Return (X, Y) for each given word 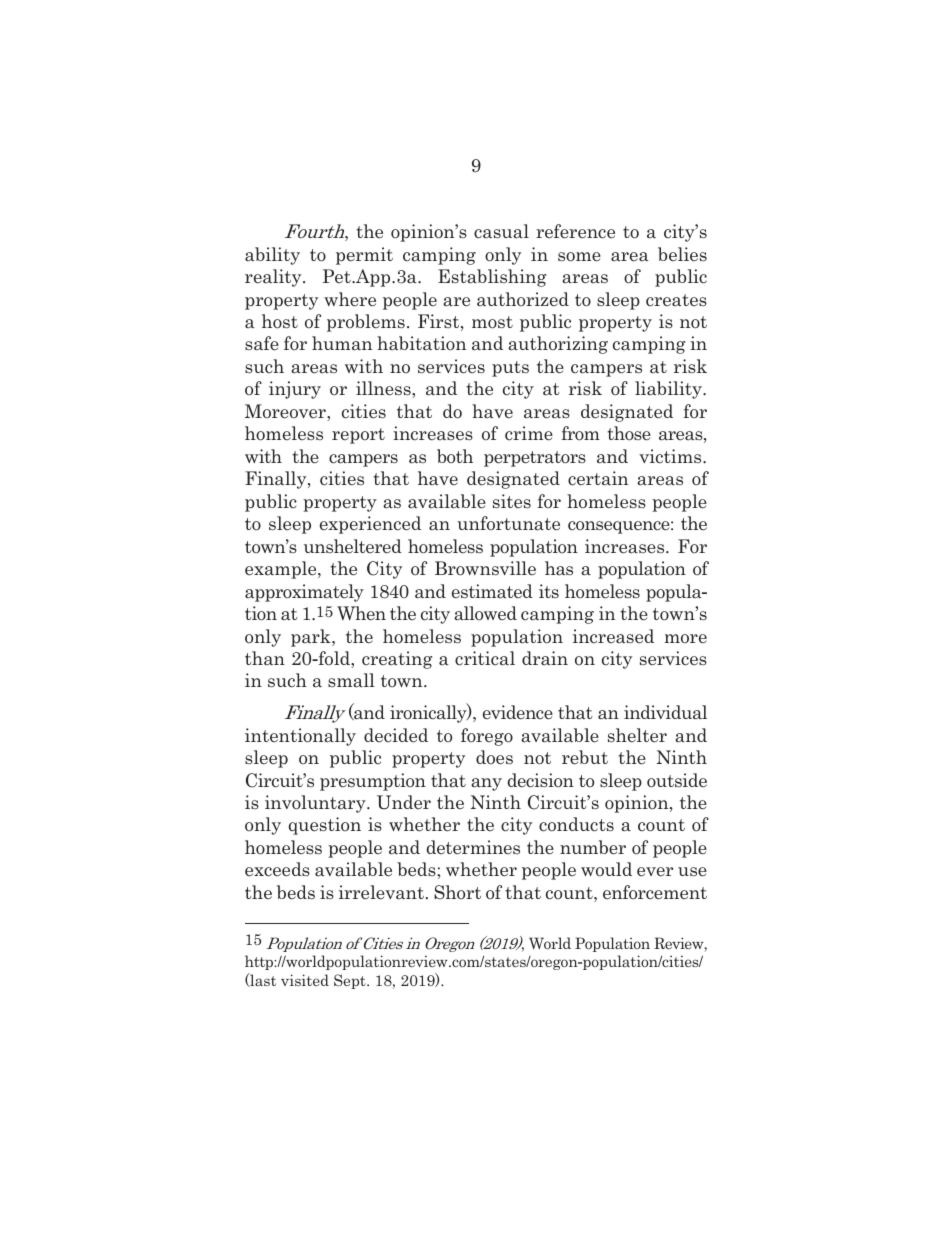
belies (682, 254)
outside (677, 780)
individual (665, 712)
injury (295, 390)
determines (473, 847)
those (629, 433)
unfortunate (508, 523)
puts (510, 369)
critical (485, 658)
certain (598, 478)
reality (274, 278)
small (351, 680)
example (282, 570)
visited (305, 980)
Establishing (492, 278)
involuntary (316, 804)
